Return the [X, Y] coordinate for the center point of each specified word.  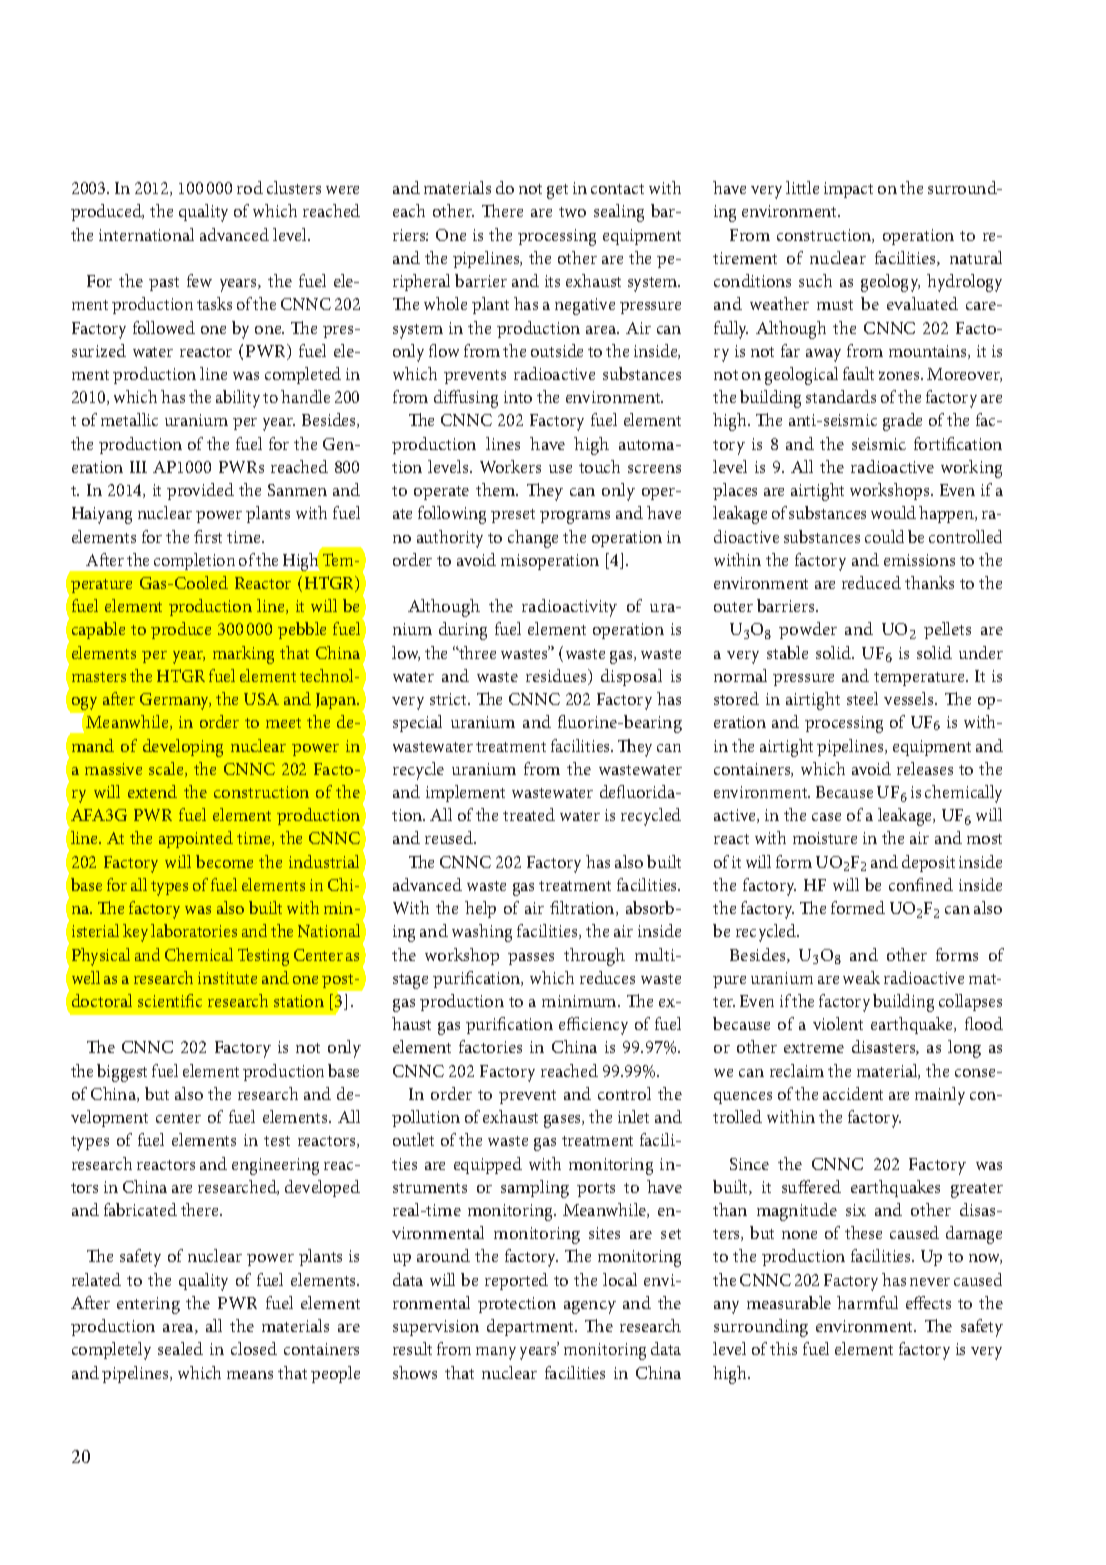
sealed [180, 1348]
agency [590, 1307]
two [572, 212]
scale [167, 769]
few [199, 280]
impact [848, 190]
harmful [867, 1302]
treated [529, 814]
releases [925, 768]
